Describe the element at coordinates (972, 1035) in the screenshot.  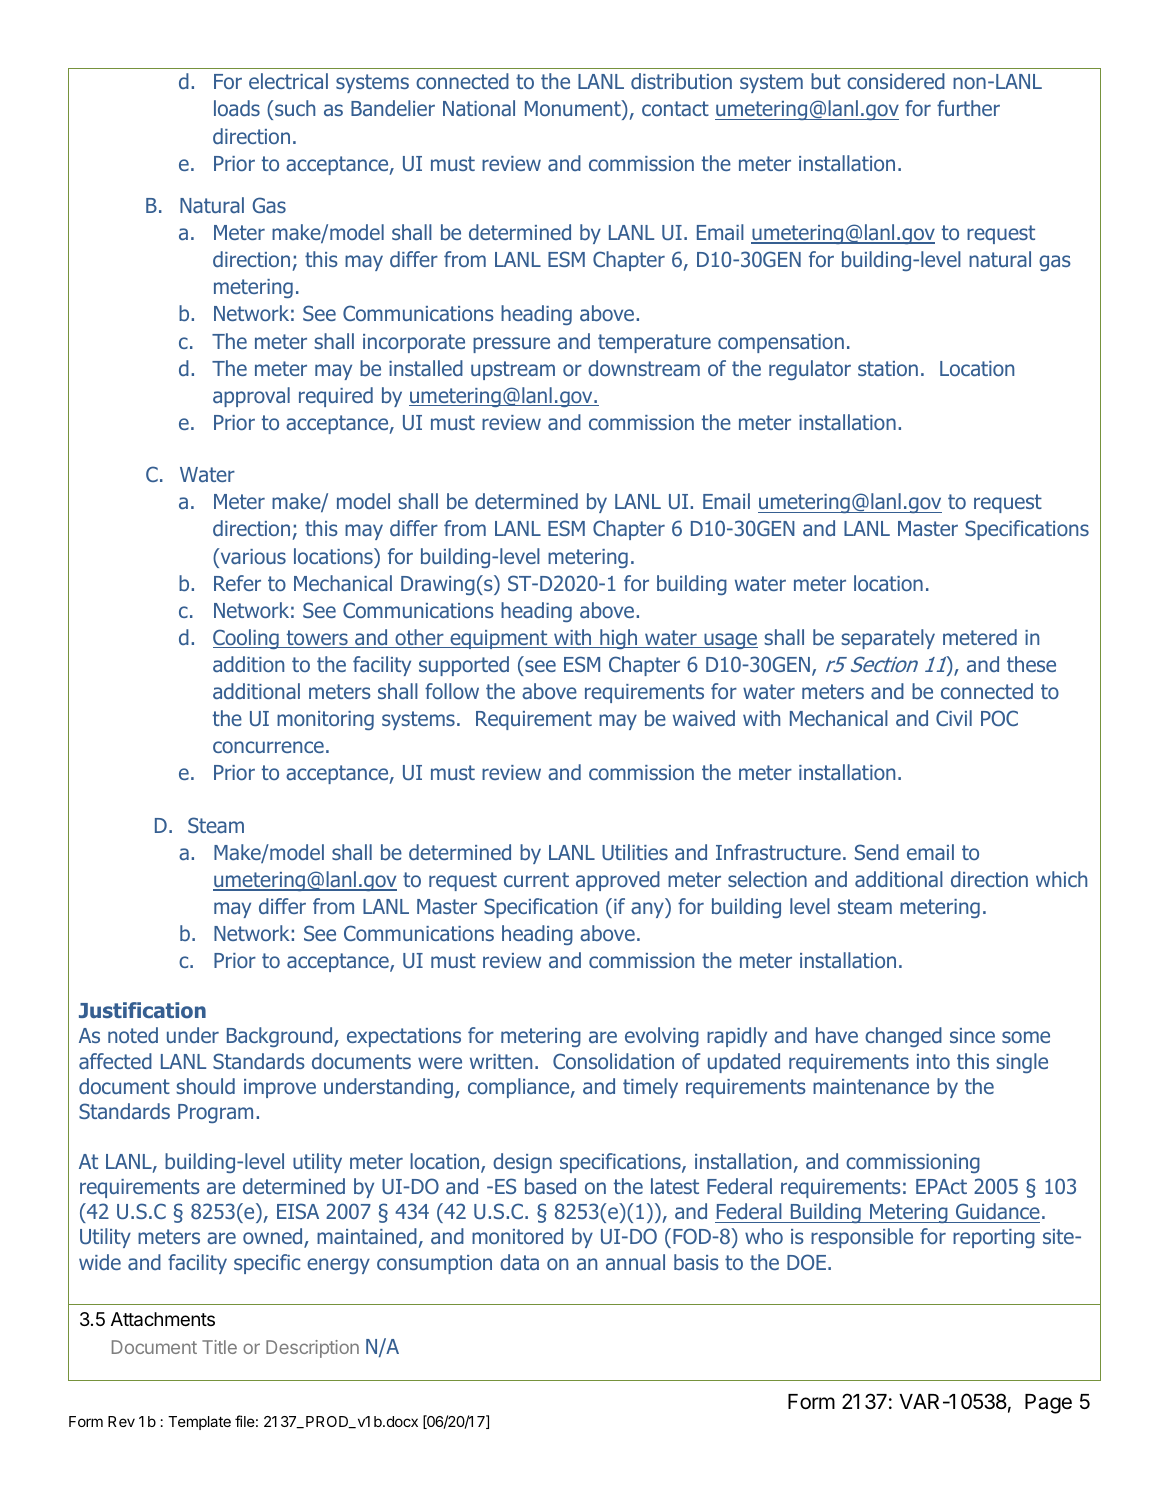
I see `since` at that location.
